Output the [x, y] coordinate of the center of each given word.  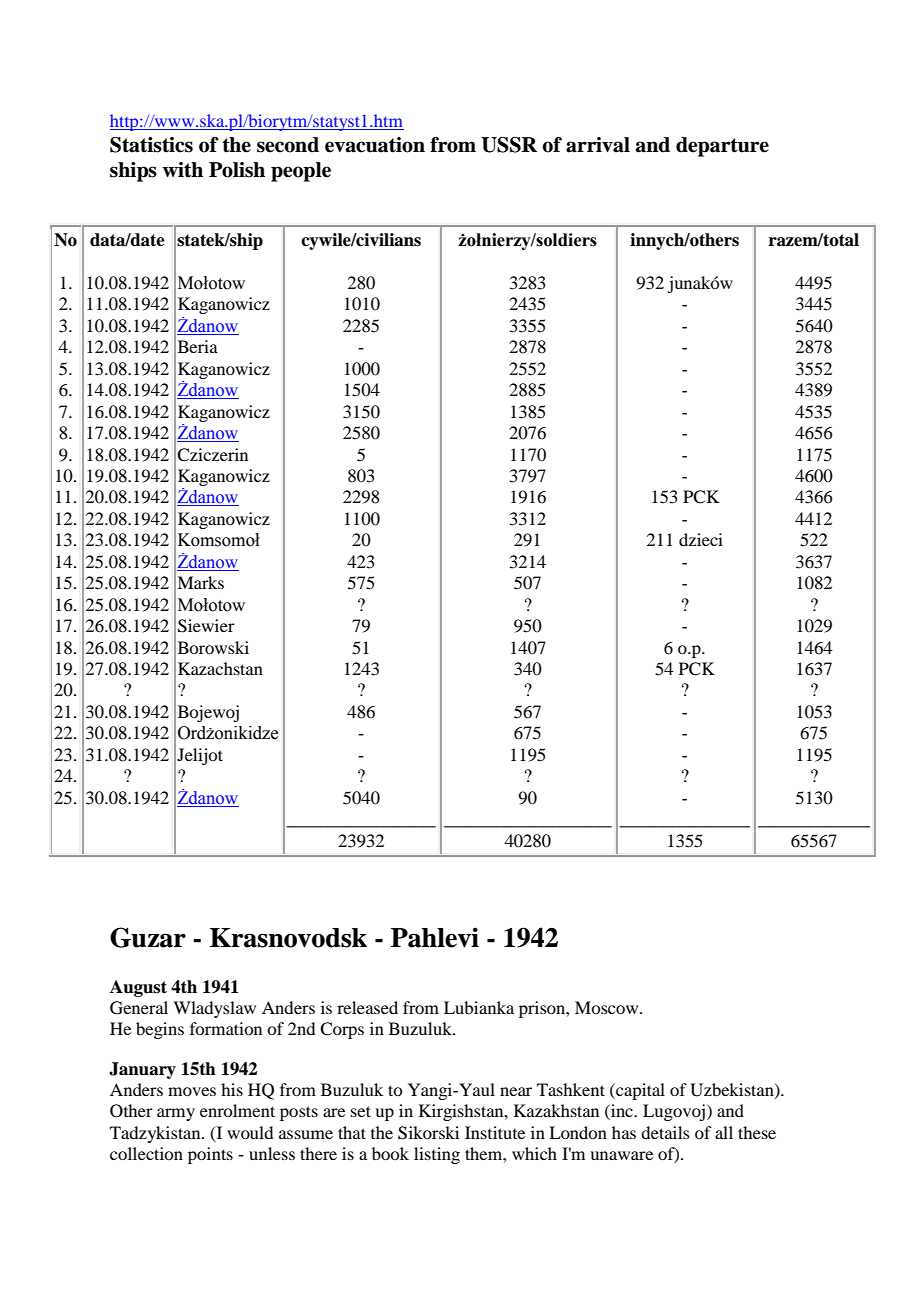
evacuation [375, 145]
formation [226, 1028]
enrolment [237, 1110]
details [665, 1132]
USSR [509, 145]
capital [639, 1091]
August [138, 988]
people [301, 172]
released [367, 1007]
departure [722, 147]
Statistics [151, 145]
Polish [237, 170]
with [182, 170]
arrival [598, 145]
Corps [342, 1030]
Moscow [608, 1007]
